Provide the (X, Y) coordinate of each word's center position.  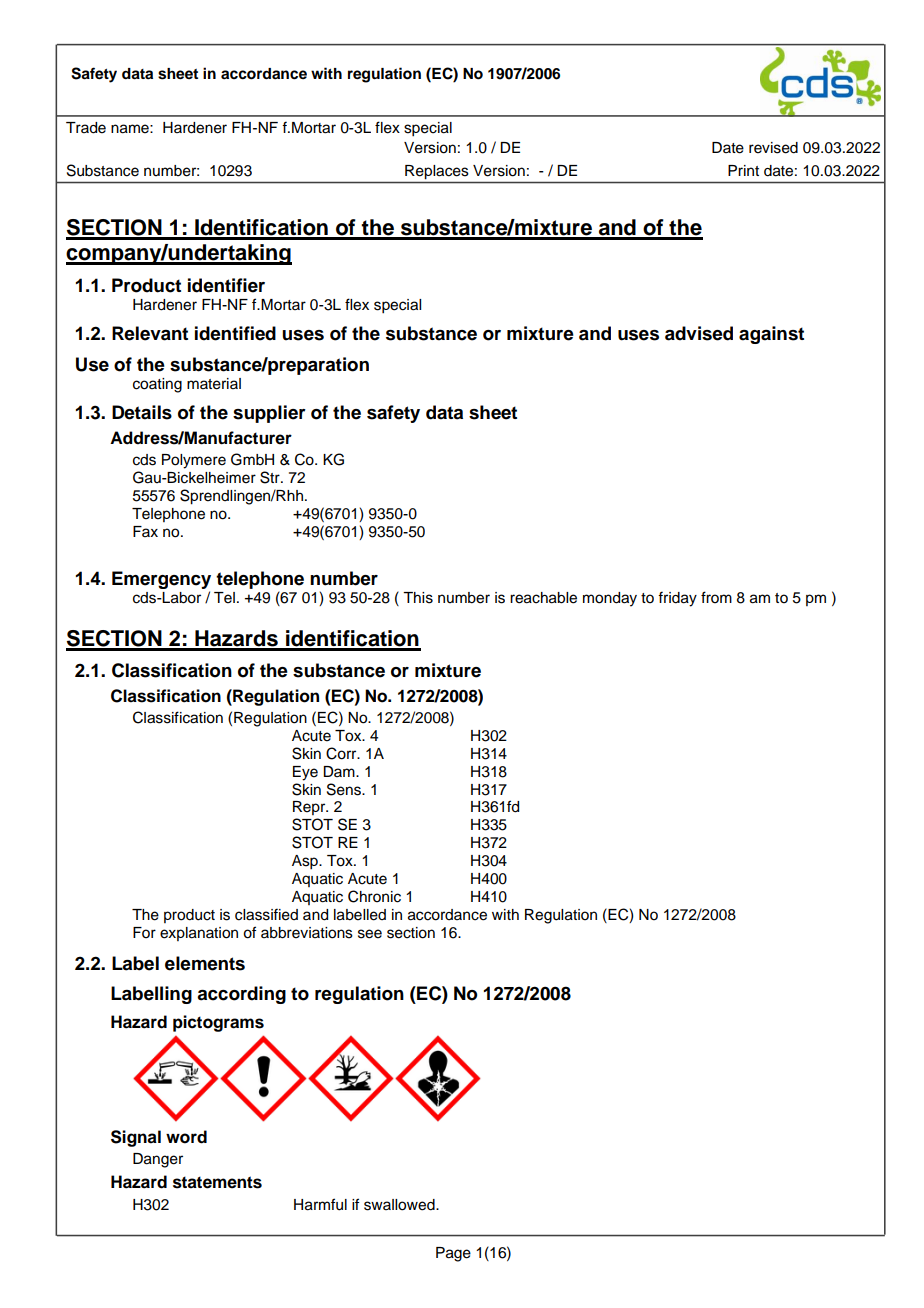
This (418, 598)
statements (217, 1182)
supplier (269, 414)
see (370, 934)
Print (743, 170)
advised (699, 333)
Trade (86, 128)
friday (677, 599)
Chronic (374, 896)
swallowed (400, 1205)
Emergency (161, 580)
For (144, 933)
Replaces (436, 172)
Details (142, 412)
